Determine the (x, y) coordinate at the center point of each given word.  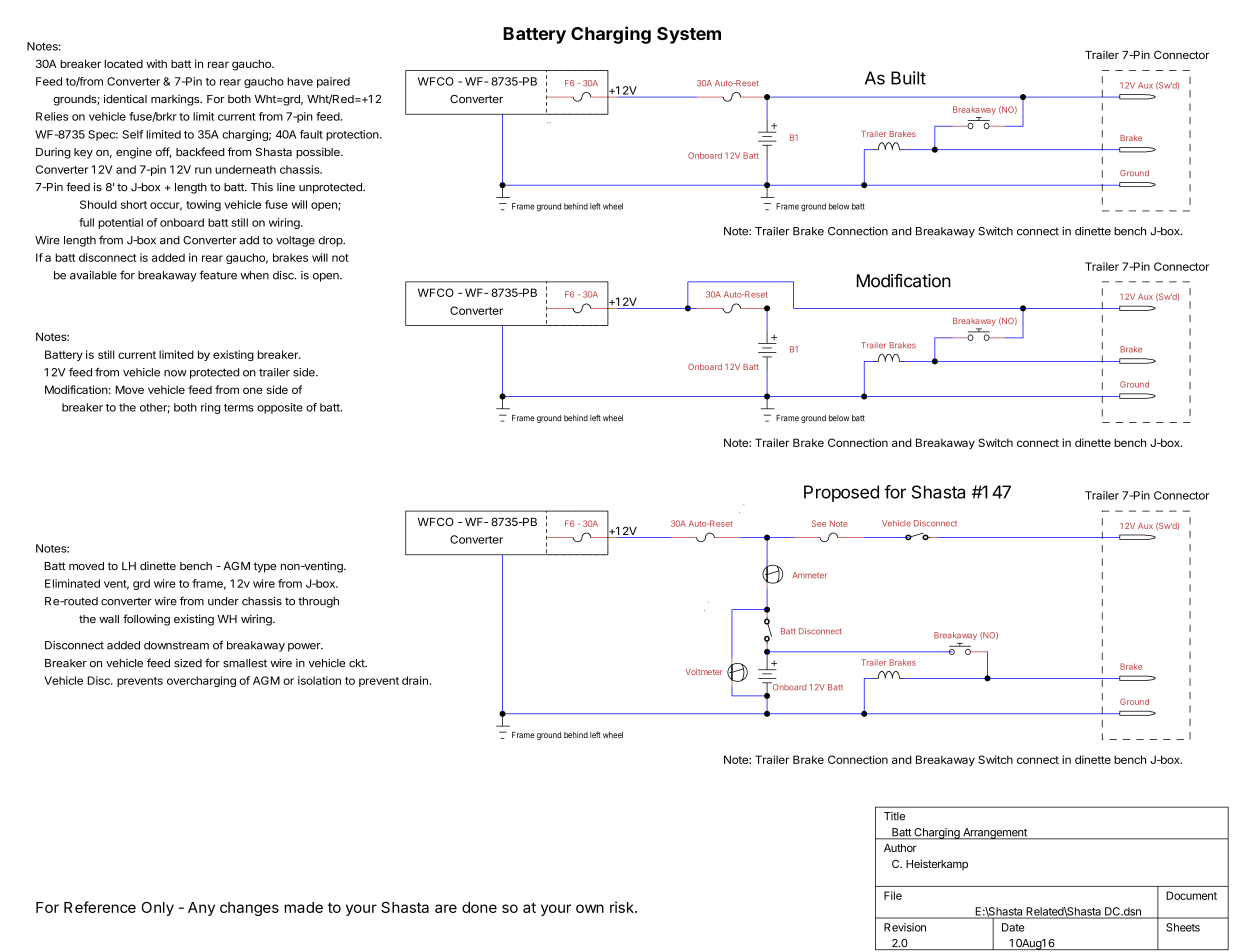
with (156, 63)
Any (201, 909)
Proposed (841, 493)
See (819, 523)
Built (908, 78)
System (689, 35)
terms (239, 408)
